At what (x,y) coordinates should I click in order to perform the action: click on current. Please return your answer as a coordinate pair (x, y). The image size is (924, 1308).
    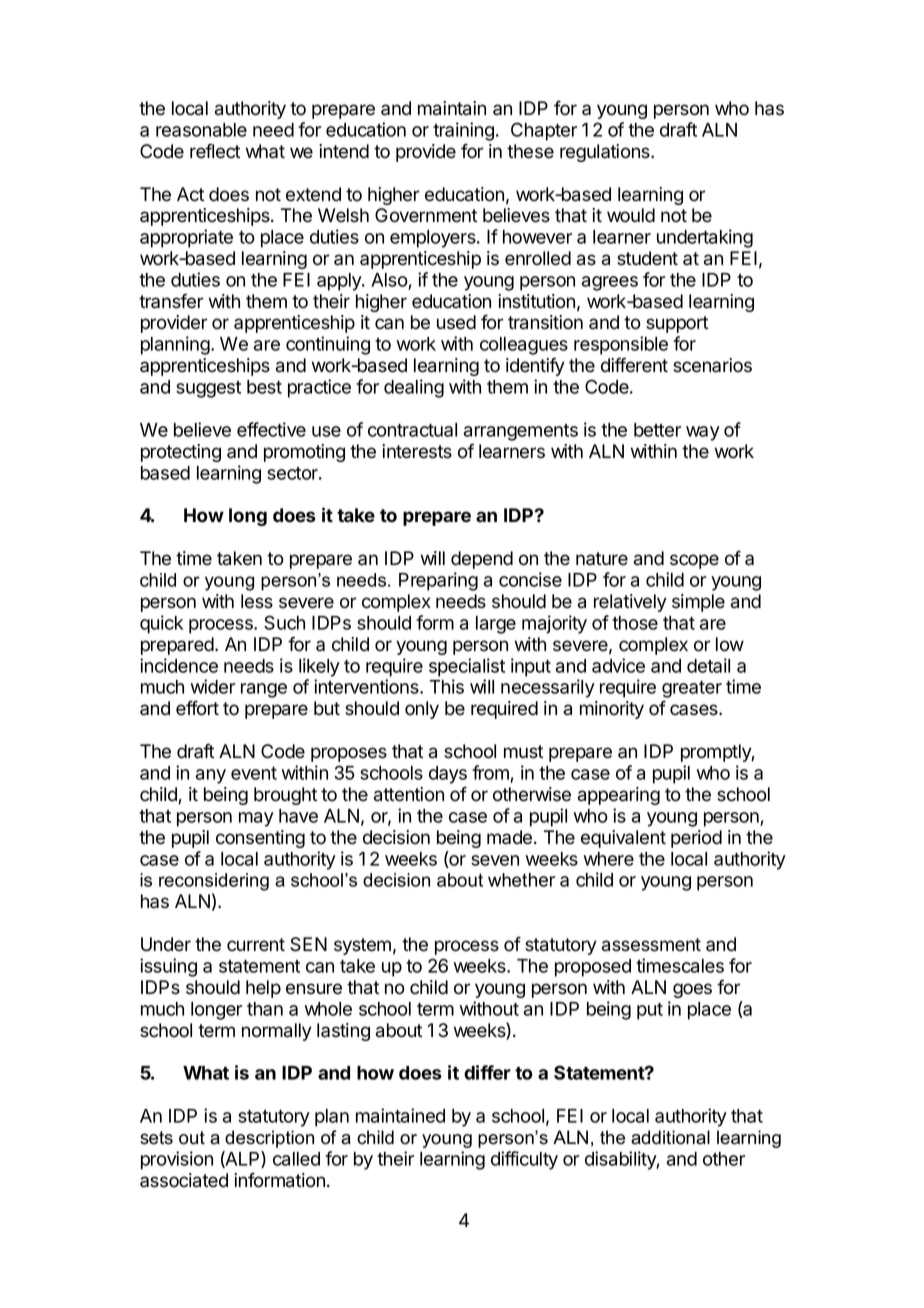
    Looking at the image, I should click on (256, 945).
